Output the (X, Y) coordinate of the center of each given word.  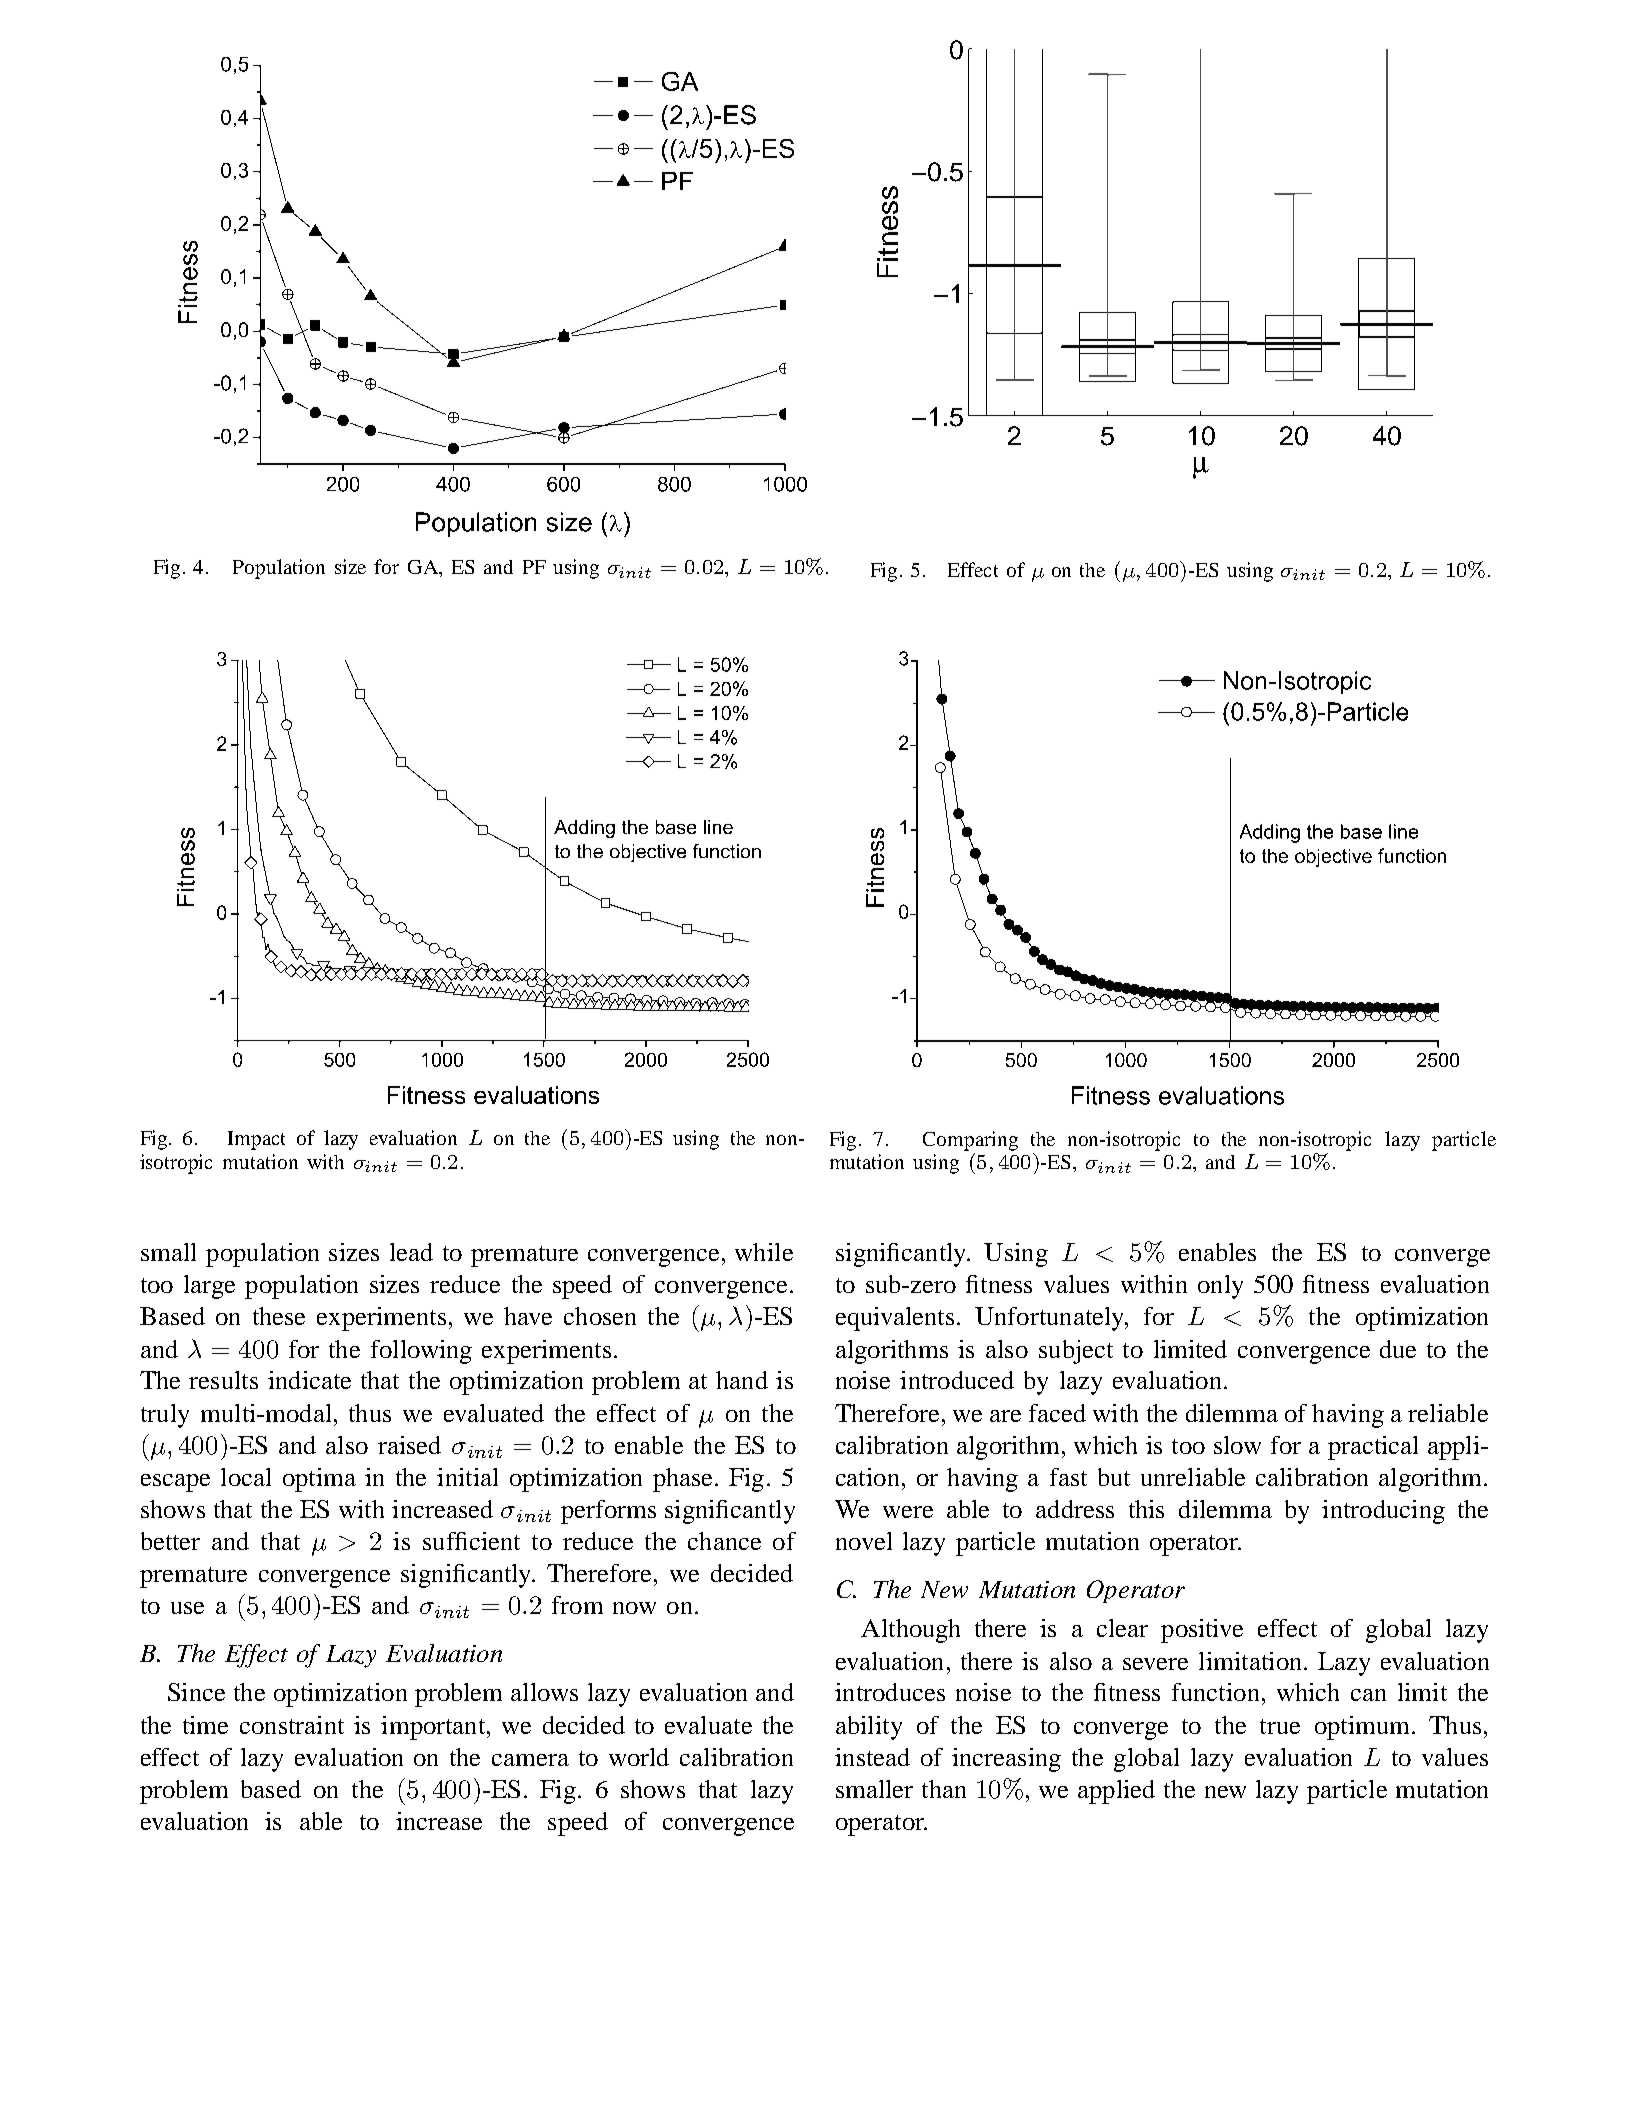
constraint (292, 1725)
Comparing (970, 1141)
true (1280, 1726)
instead (872, 1757)
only (1220, 1287)
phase (682, 1480)
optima (319, 1480)
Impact (256, 1140)
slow (1237, 1445)
